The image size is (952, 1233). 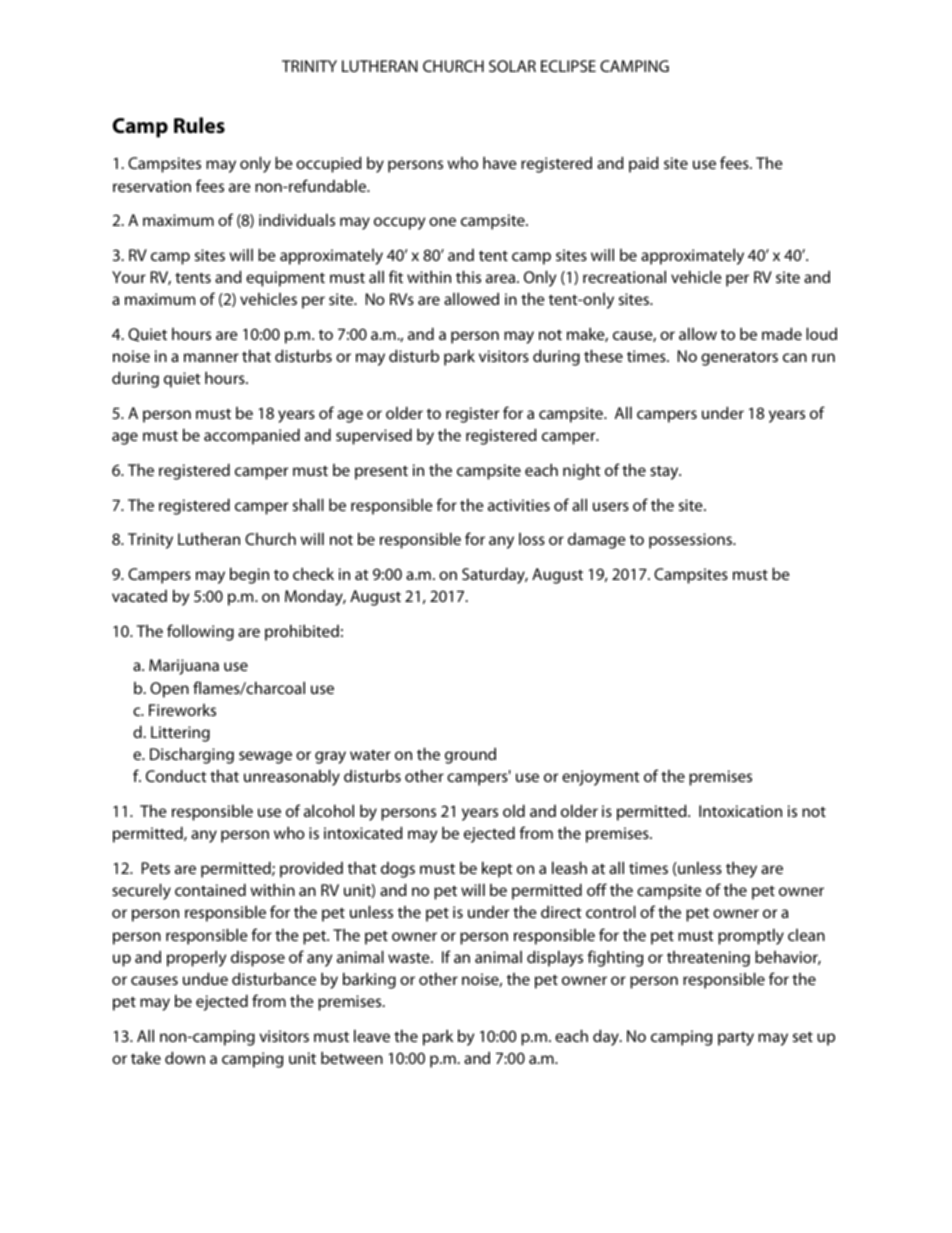 What do you see at coordinates (740, 811) in the page?
I see `Intoxication` at bounding box center [740, 811].
